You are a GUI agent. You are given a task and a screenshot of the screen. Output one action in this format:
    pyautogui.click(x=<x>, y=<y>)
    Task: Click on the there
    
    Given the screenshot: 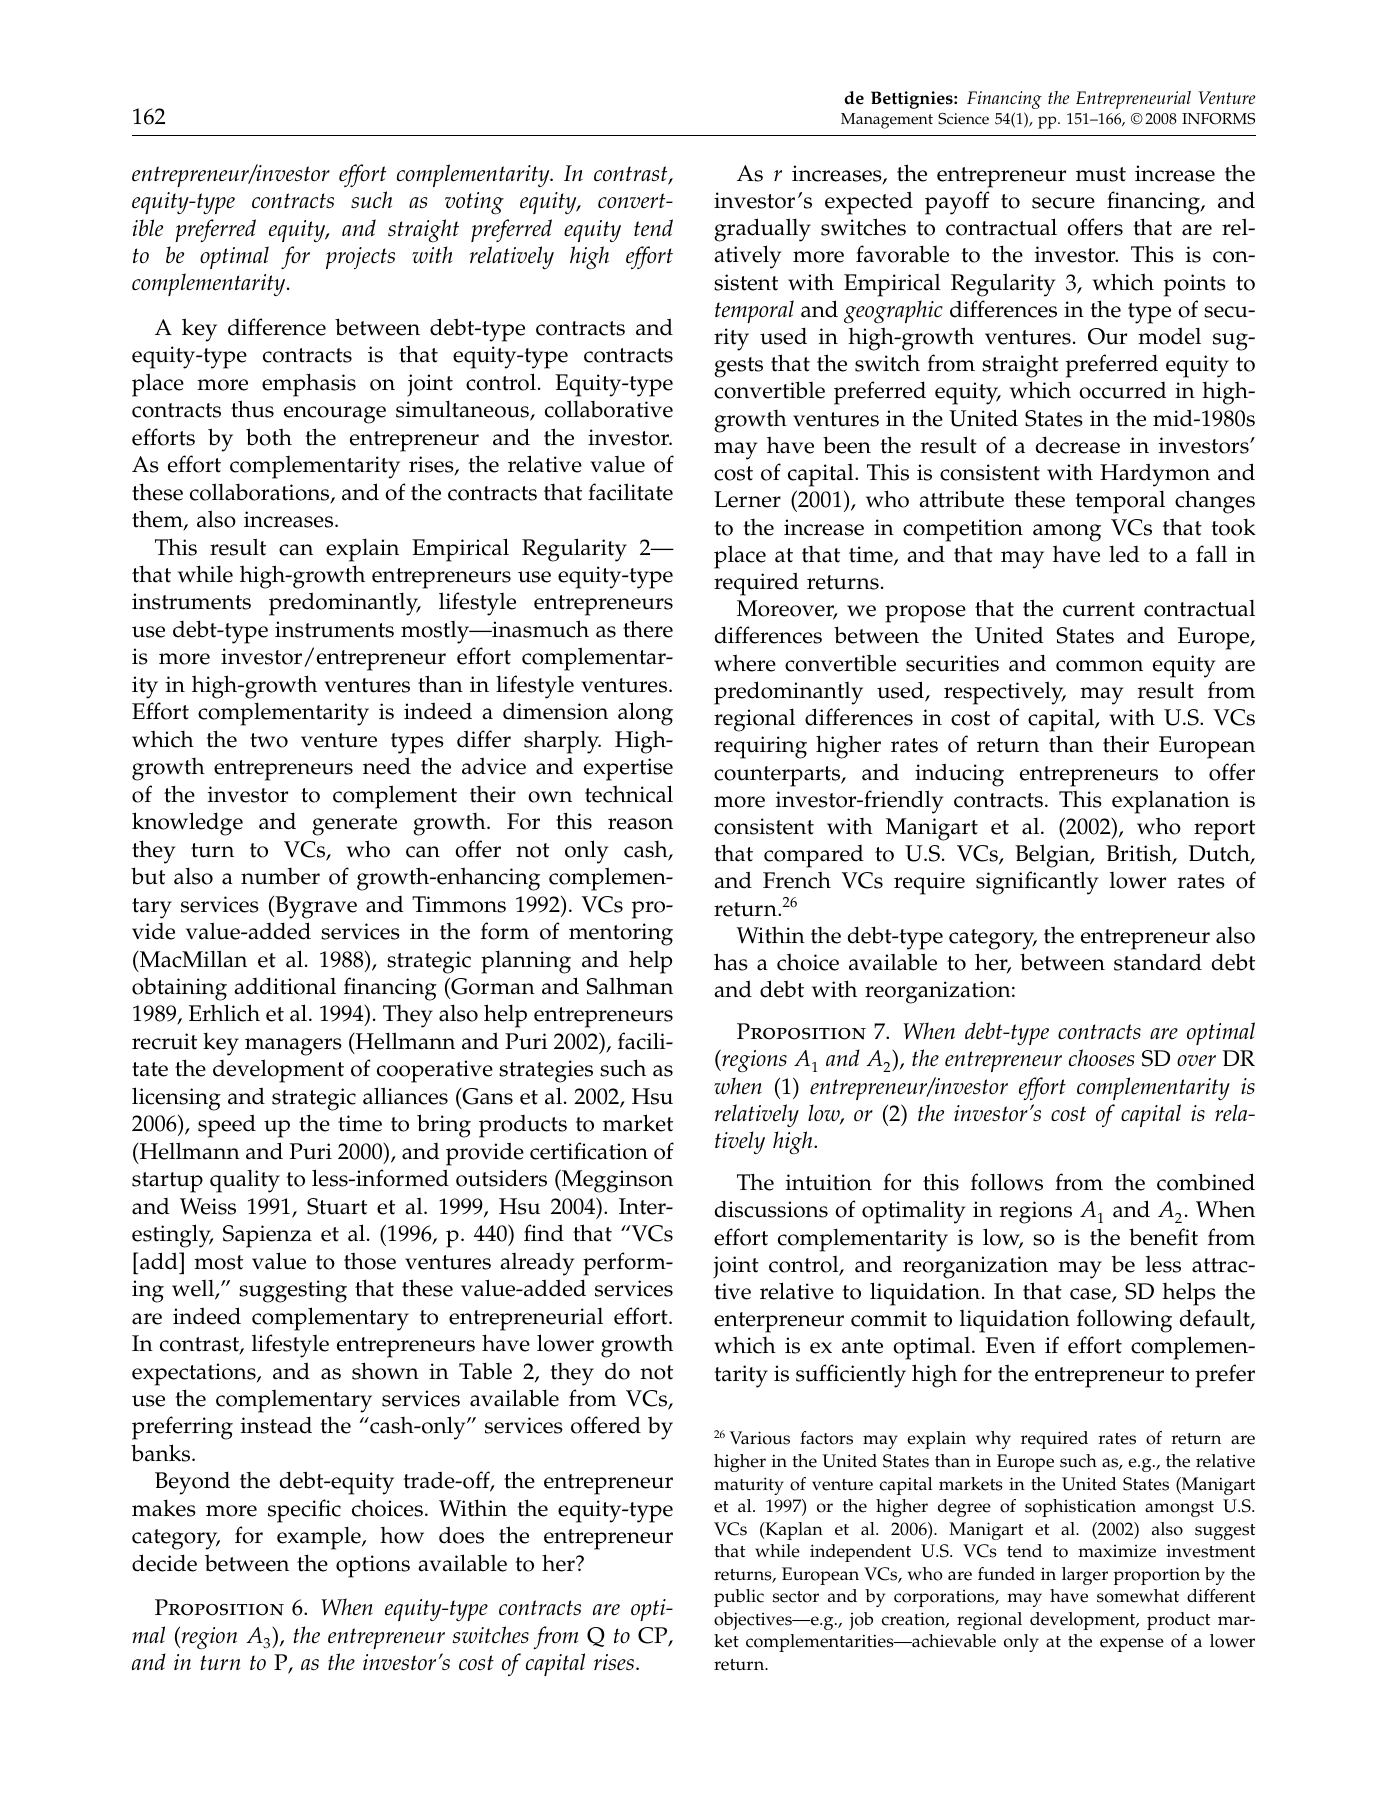 What is the action you would take?
    pyautogui.click(x=648, y=629)
